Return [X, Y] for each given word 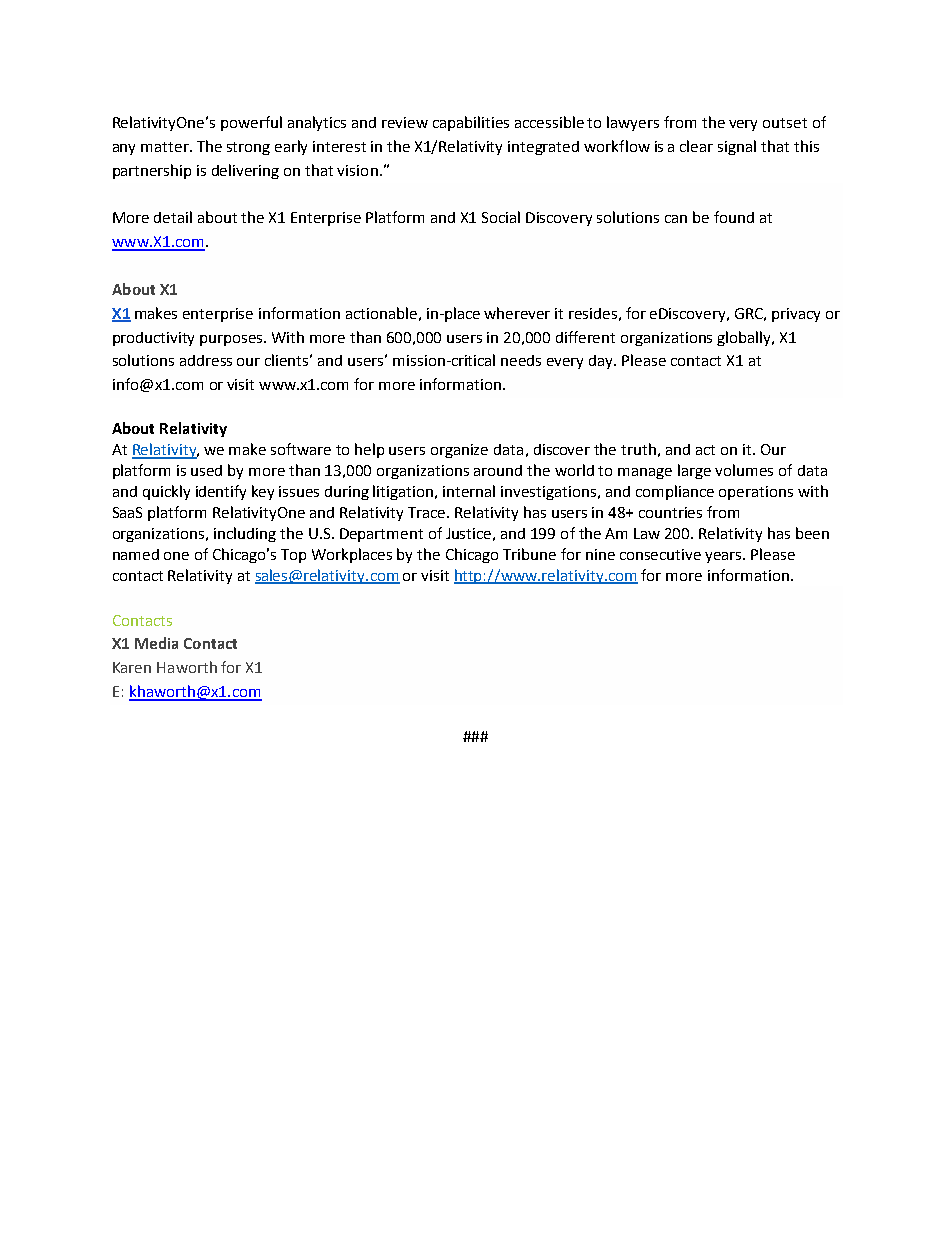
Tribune [529, 554]
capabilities [471, 123]
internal [469, 491]
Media [156, 643]
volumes [744, 470]
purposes [233, 340]
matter [166, 147]
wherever [517, 313]
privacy [796, 315]
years [725, 557]
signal [737, 147]
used [206, 470]
